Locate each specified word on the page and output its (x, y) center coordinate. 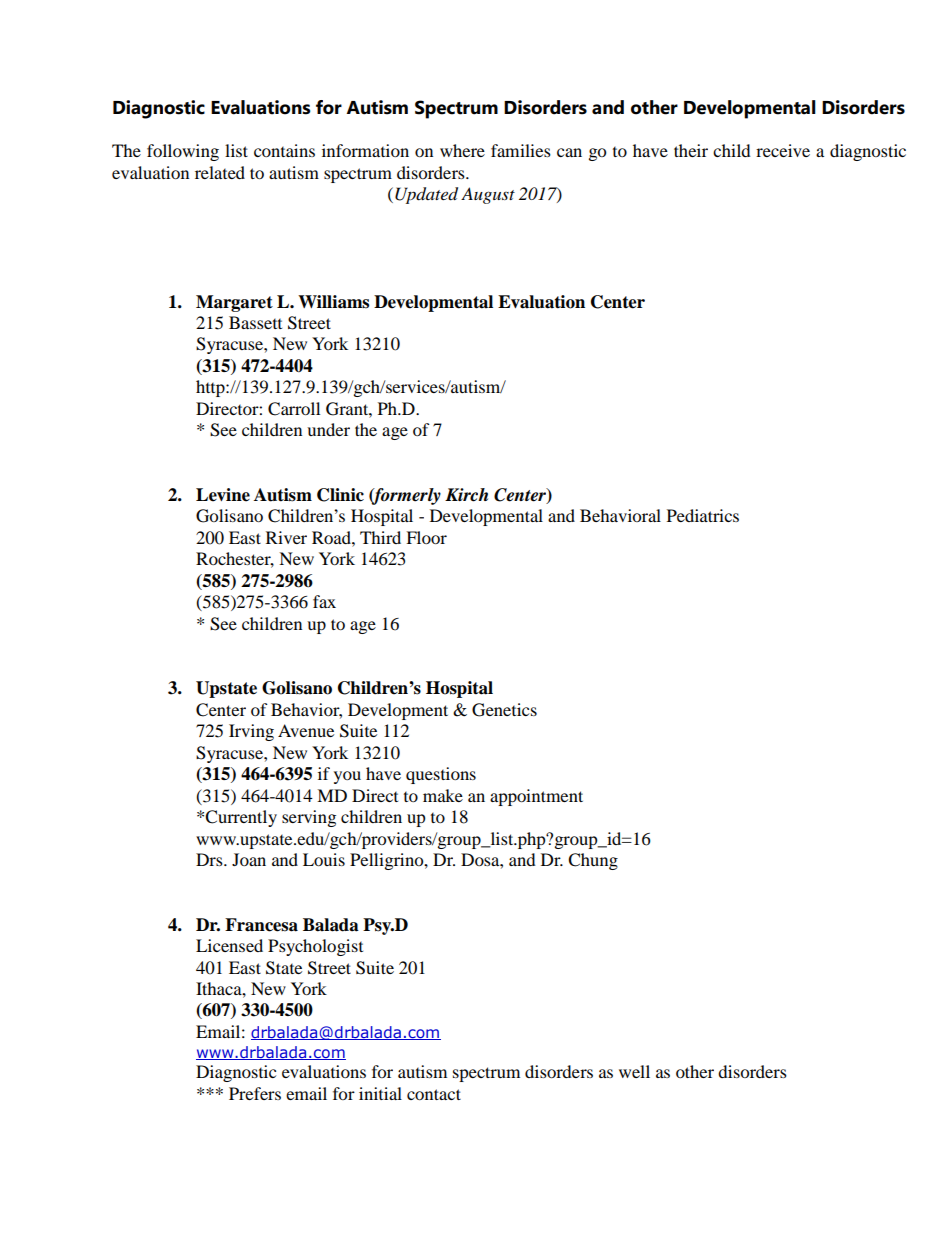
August (488, 195)
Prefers (255, 1093)
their (691, 150)
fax (324, 601)
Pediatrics (703, 515)
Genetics (504, 710)
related (220, 172)
